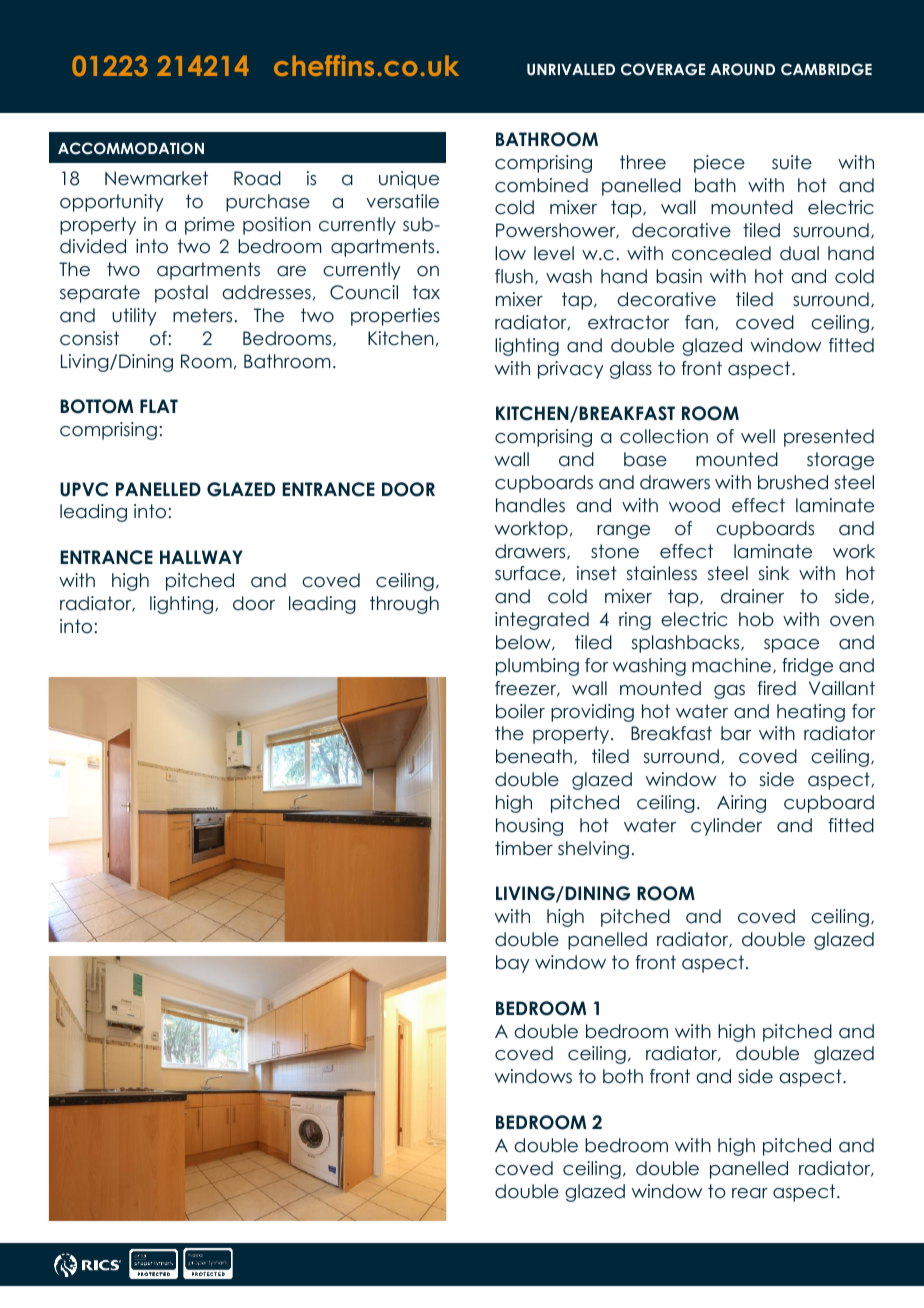 The width and height of the screenshot is (924, 1308). What do you see at coordinates (726, 827) in the screenshot?
I see `cylinder` at bounding box center [726, 827].
